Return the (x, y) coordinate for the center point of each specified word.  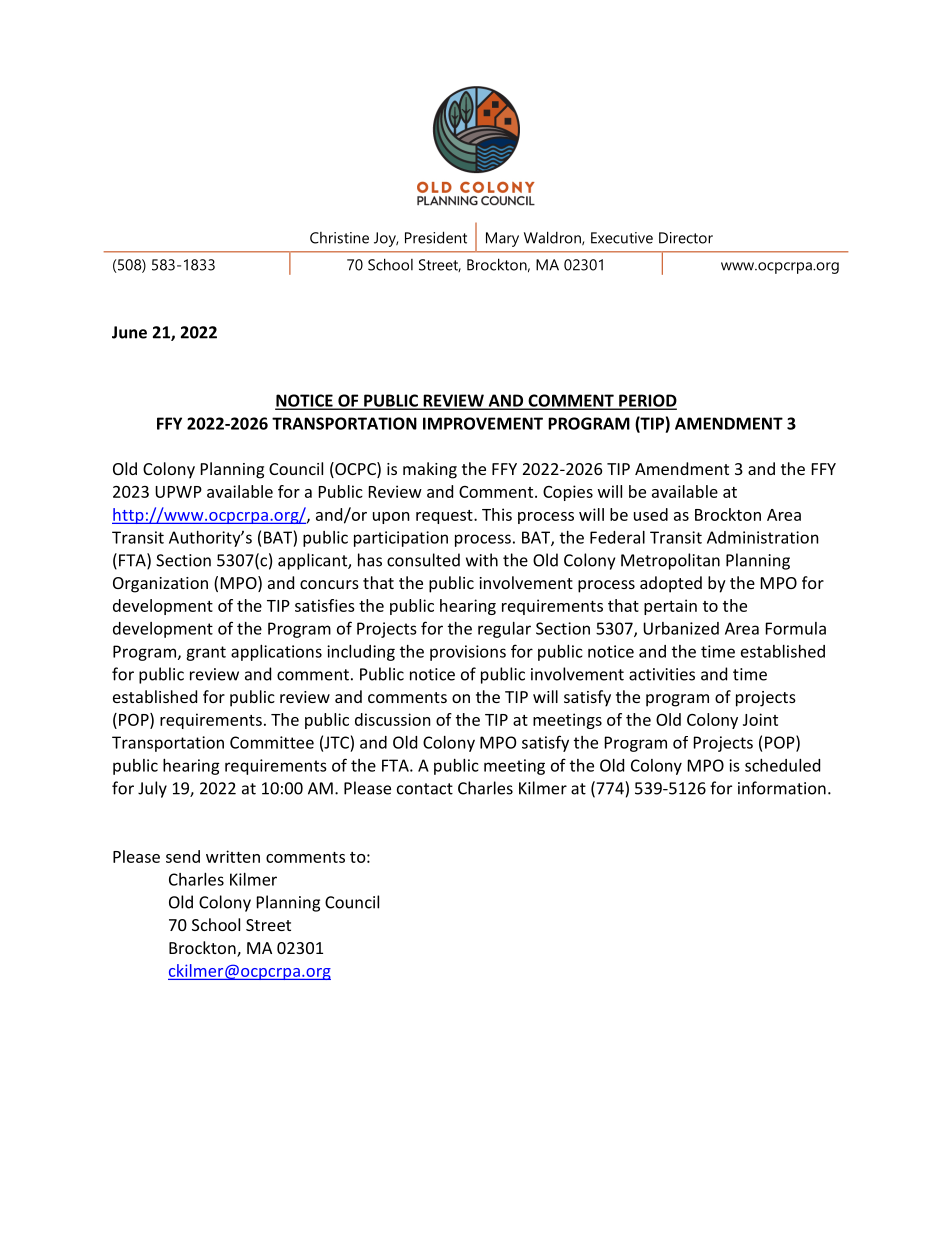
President (436, 237)
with (482, 560)
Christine (339, 238)
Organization (160, 585)
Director (686, 238)
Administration (763, 537)
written (233, 856)
